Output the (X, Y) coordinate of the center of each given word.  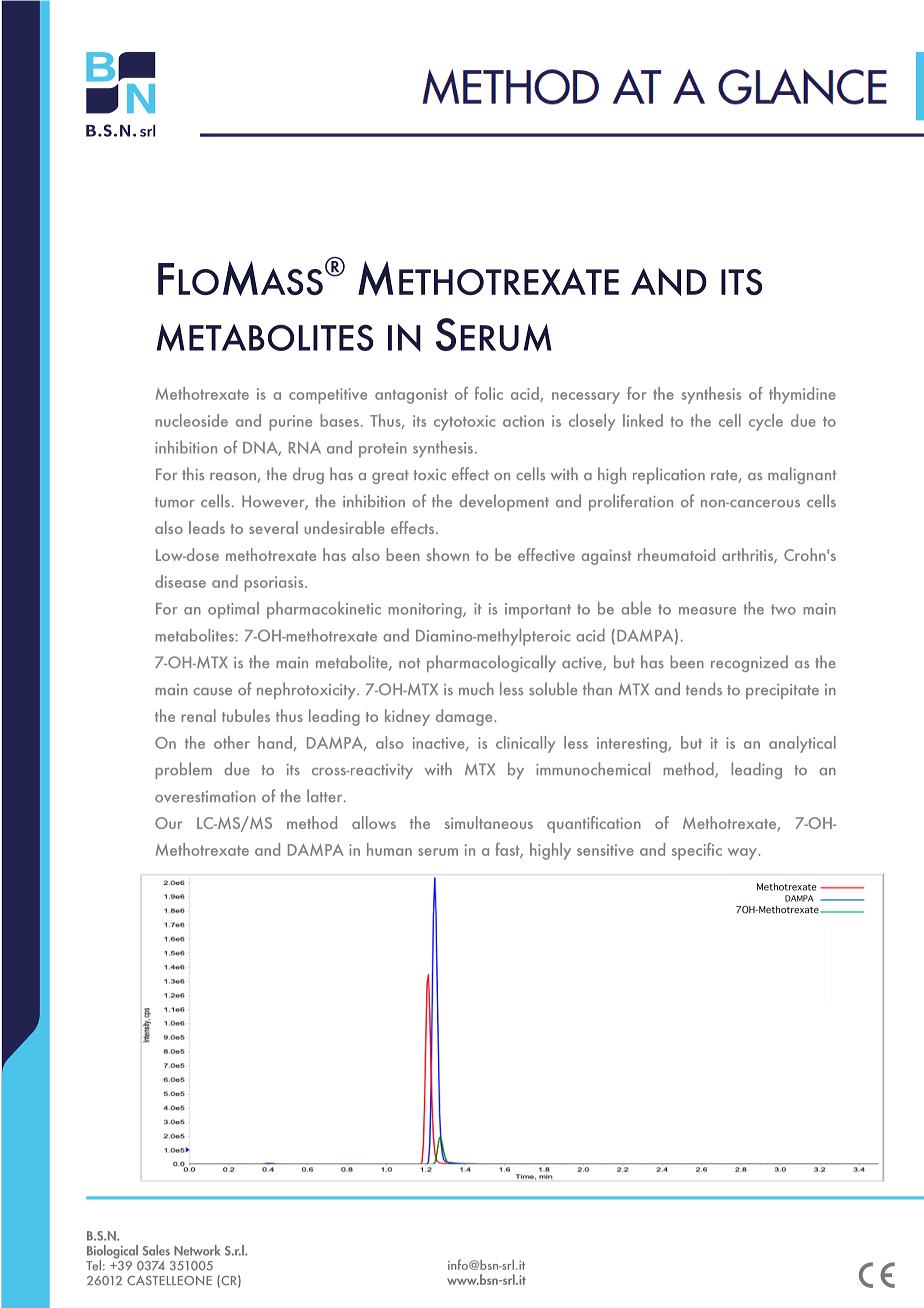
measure (707, 611)
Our (168, 823)
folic (489, 393)
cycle (766, 422)
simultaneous (489, 822)
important (538, 611)
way (743, 854)
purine (290, 423)
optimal (233, 610)
